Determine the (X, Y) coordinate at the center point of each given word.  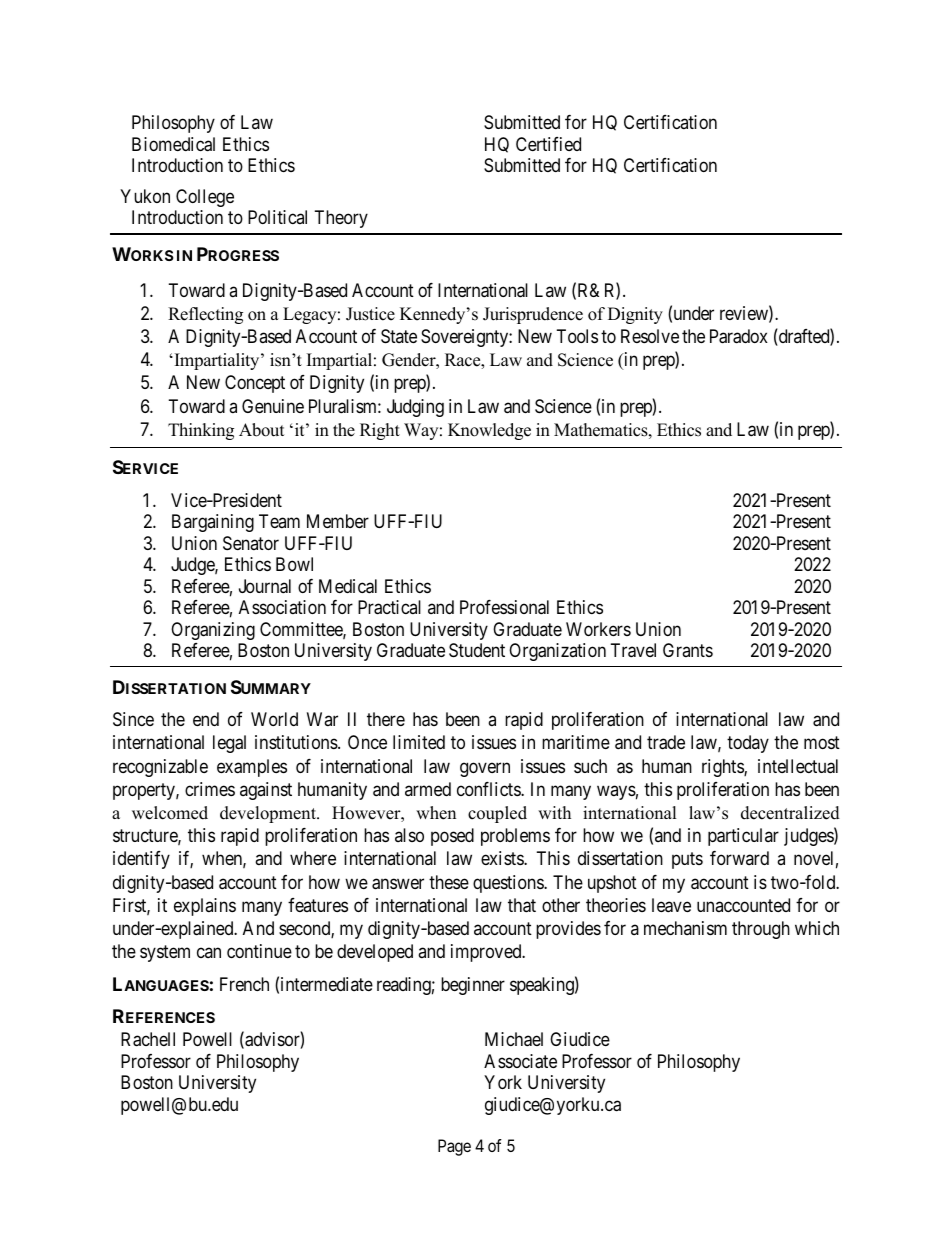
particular (743, 837)
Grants (688, 650)
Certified (548, 144)
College (205, 198)
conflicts (489, 789)
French (244, 984)
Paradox (739, 336)
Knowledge (489, 431)
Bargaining (213, 523)
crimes (210, 789)
